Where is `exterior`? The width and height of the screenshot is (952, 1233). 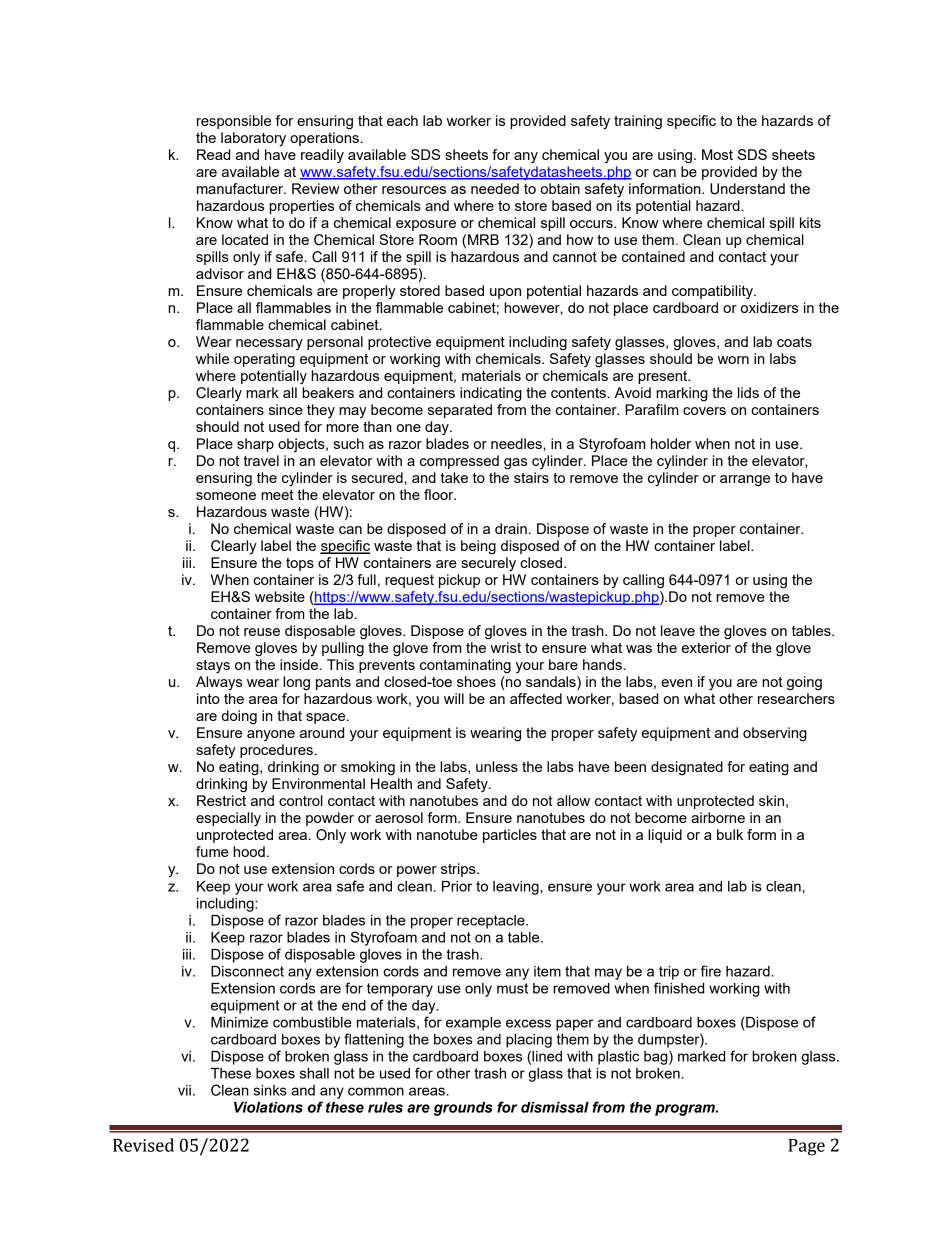
exterior is located at coordinates (706, 647).
